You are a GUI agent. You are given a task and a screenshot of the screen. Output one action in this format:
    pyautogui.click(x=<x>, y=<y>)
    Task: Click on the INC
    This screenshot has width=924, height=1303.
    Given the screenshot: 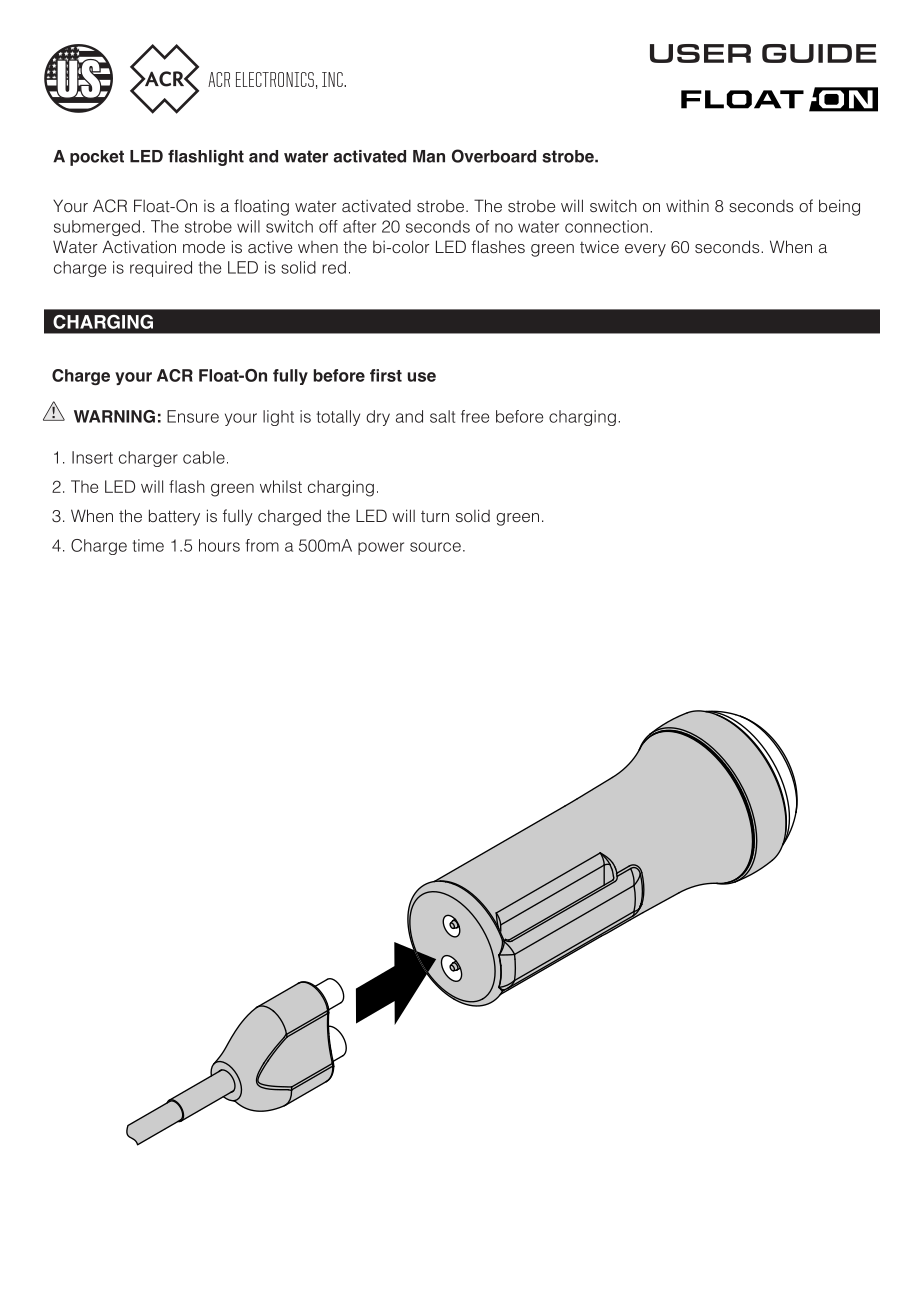 What is the action you would take?
    pyautogui.click(x=333, y=79)
